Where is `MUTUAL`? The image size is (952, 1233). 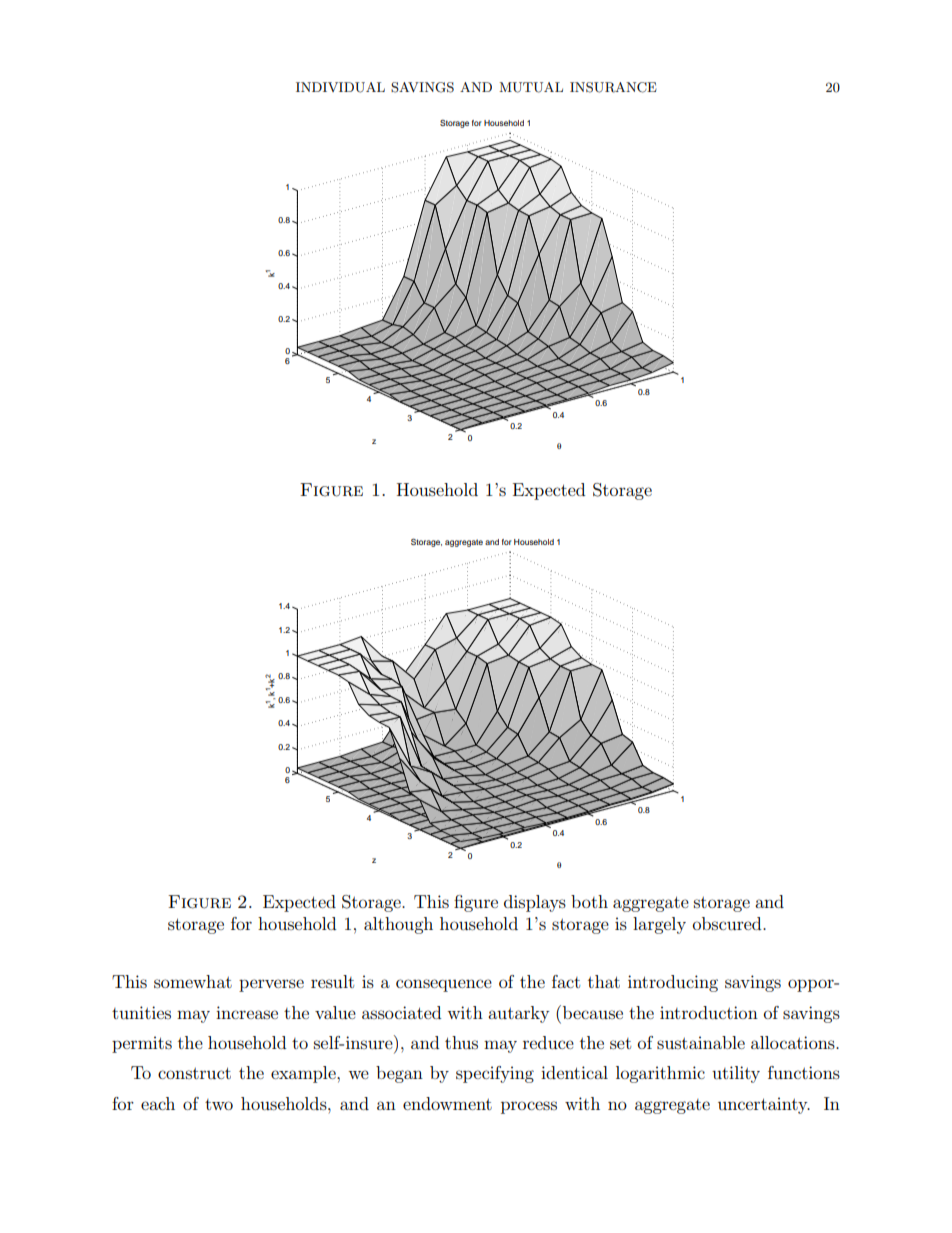 MUTUAL is located at coordinates (531, 87).
